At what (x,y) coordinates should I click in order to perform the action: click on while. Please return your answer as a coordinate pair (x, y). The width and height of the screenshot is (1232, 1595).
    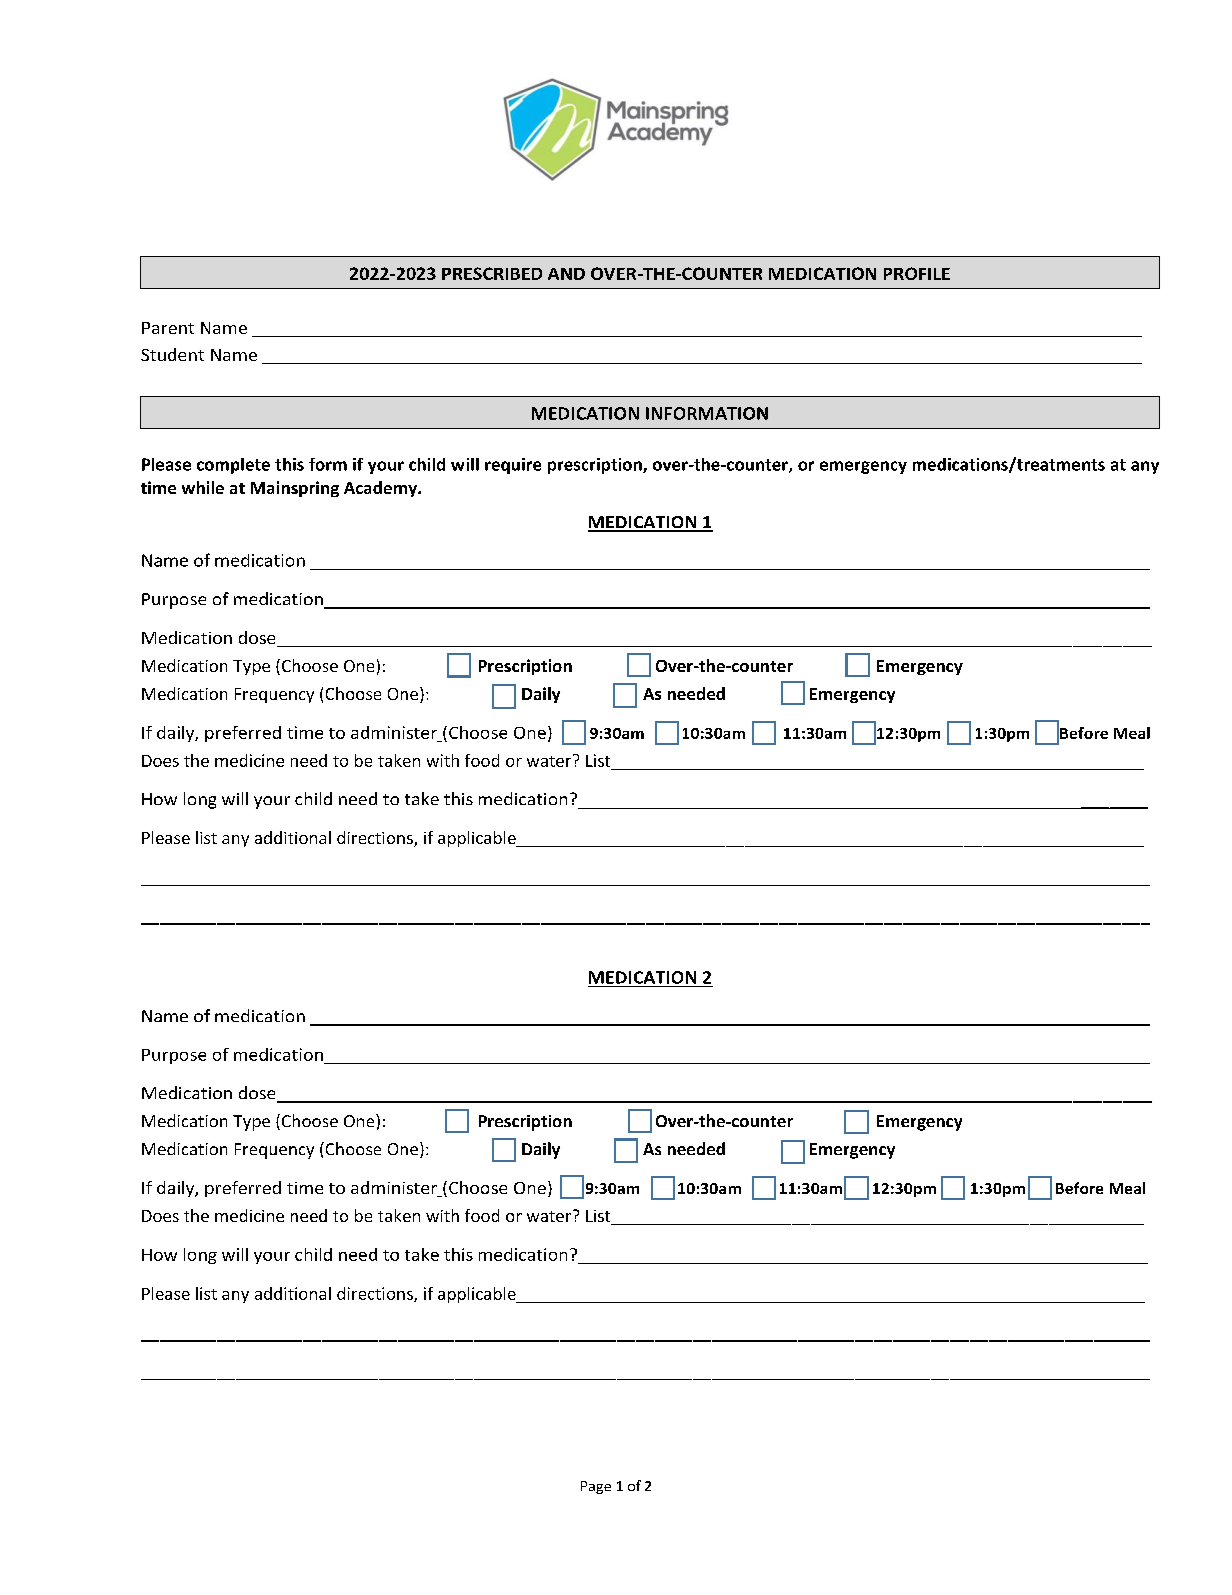
    Looking at the image, I should click on (203, 487).
